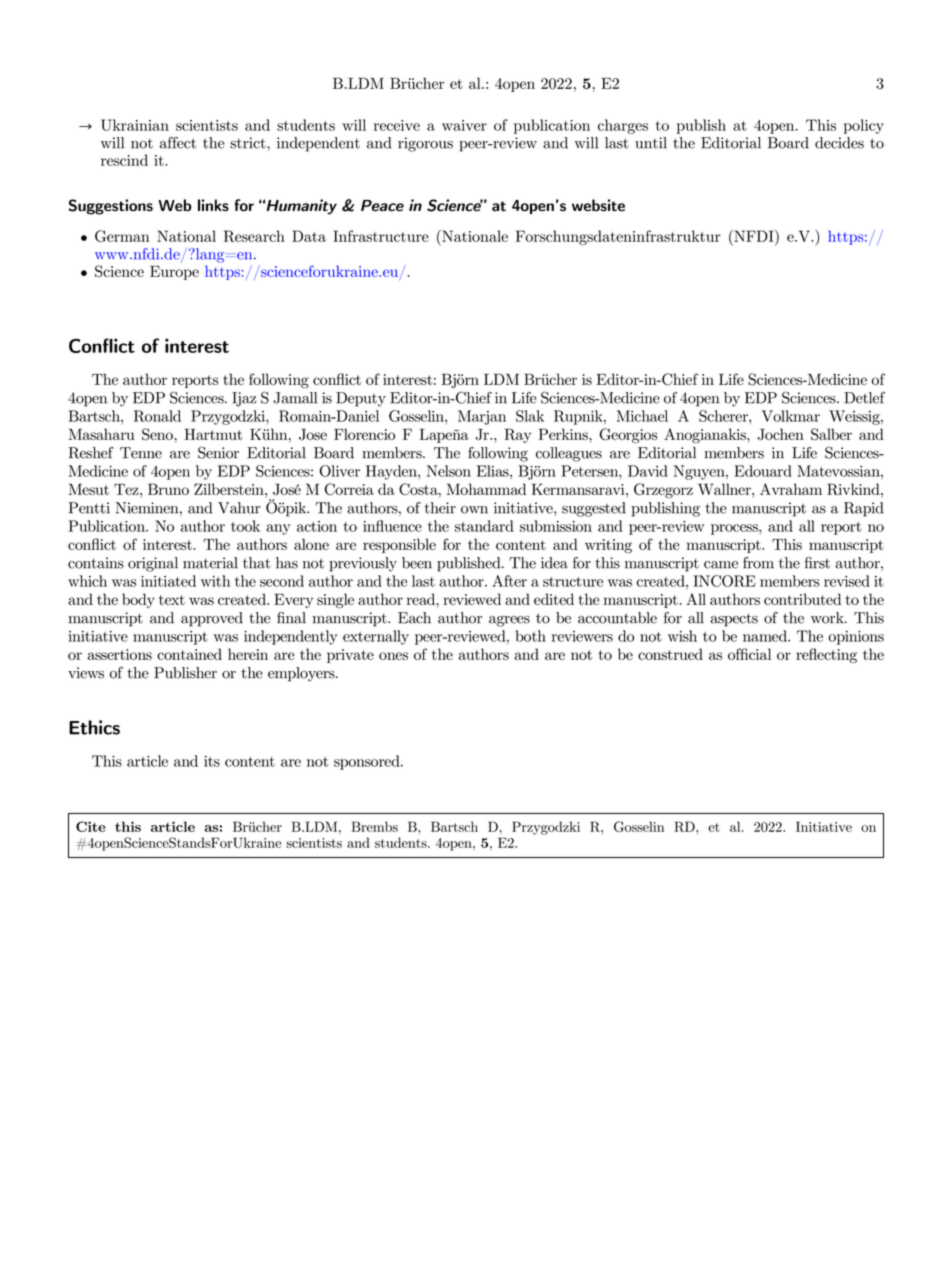 This page has width=952, height=1270. What do you see at coordinates (802, 599) in the page?
I see `contributed` at bounding box center [802, 599].
